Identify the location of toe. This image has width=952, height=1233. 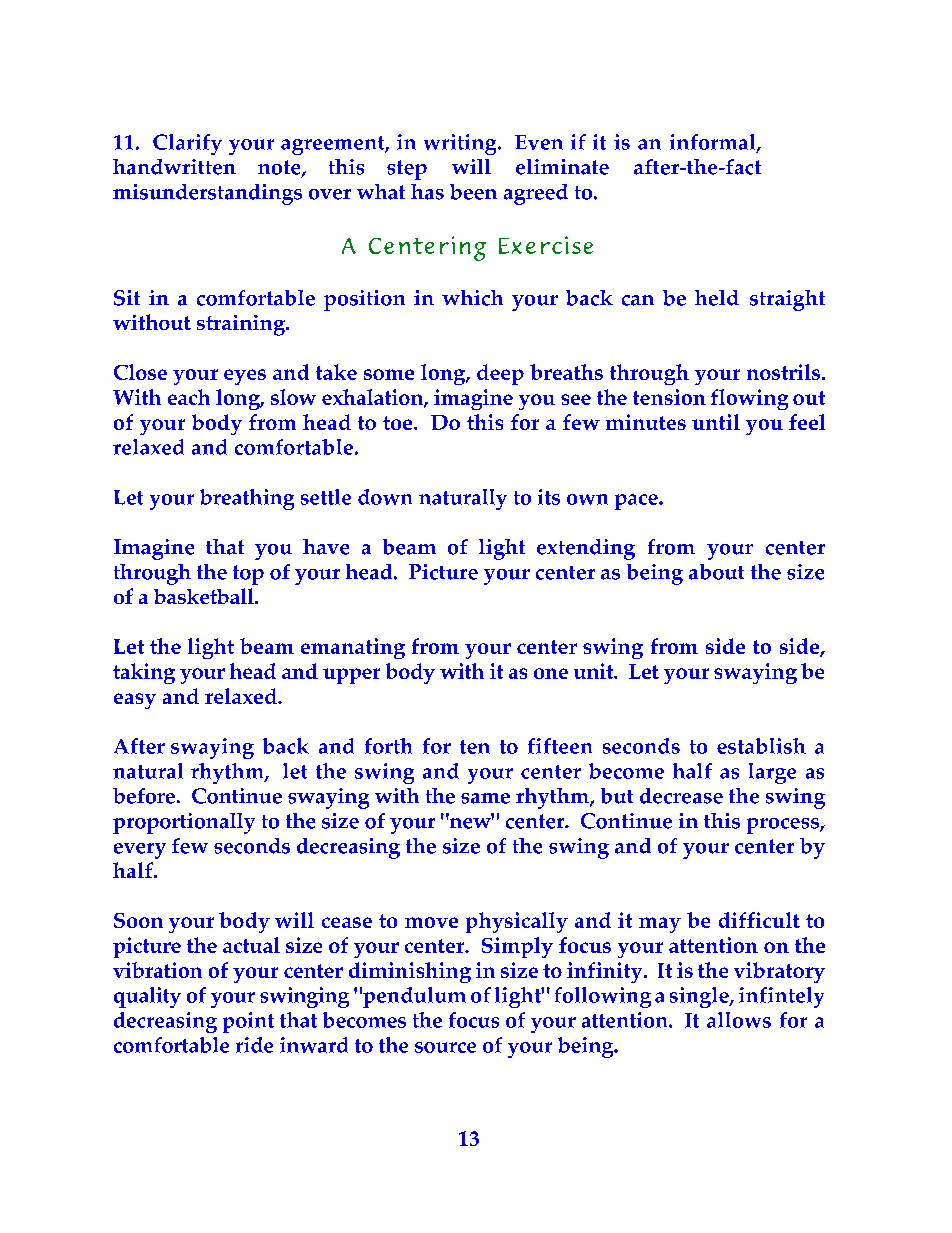
(399, 423).
